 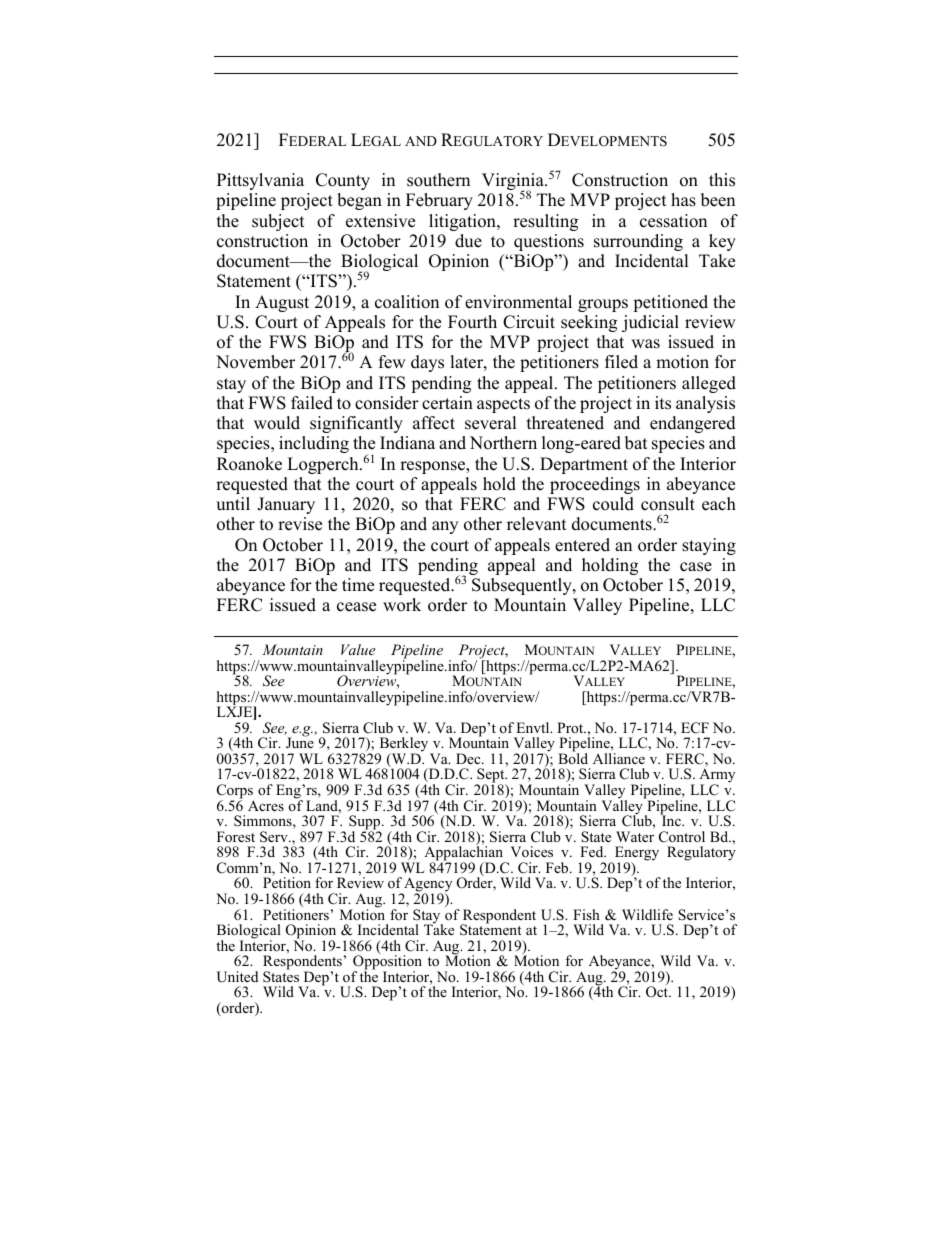 What do you see at coordinates (463, 222) in the screenshot?
I see `litigation` at bounding box center [463, 222].
